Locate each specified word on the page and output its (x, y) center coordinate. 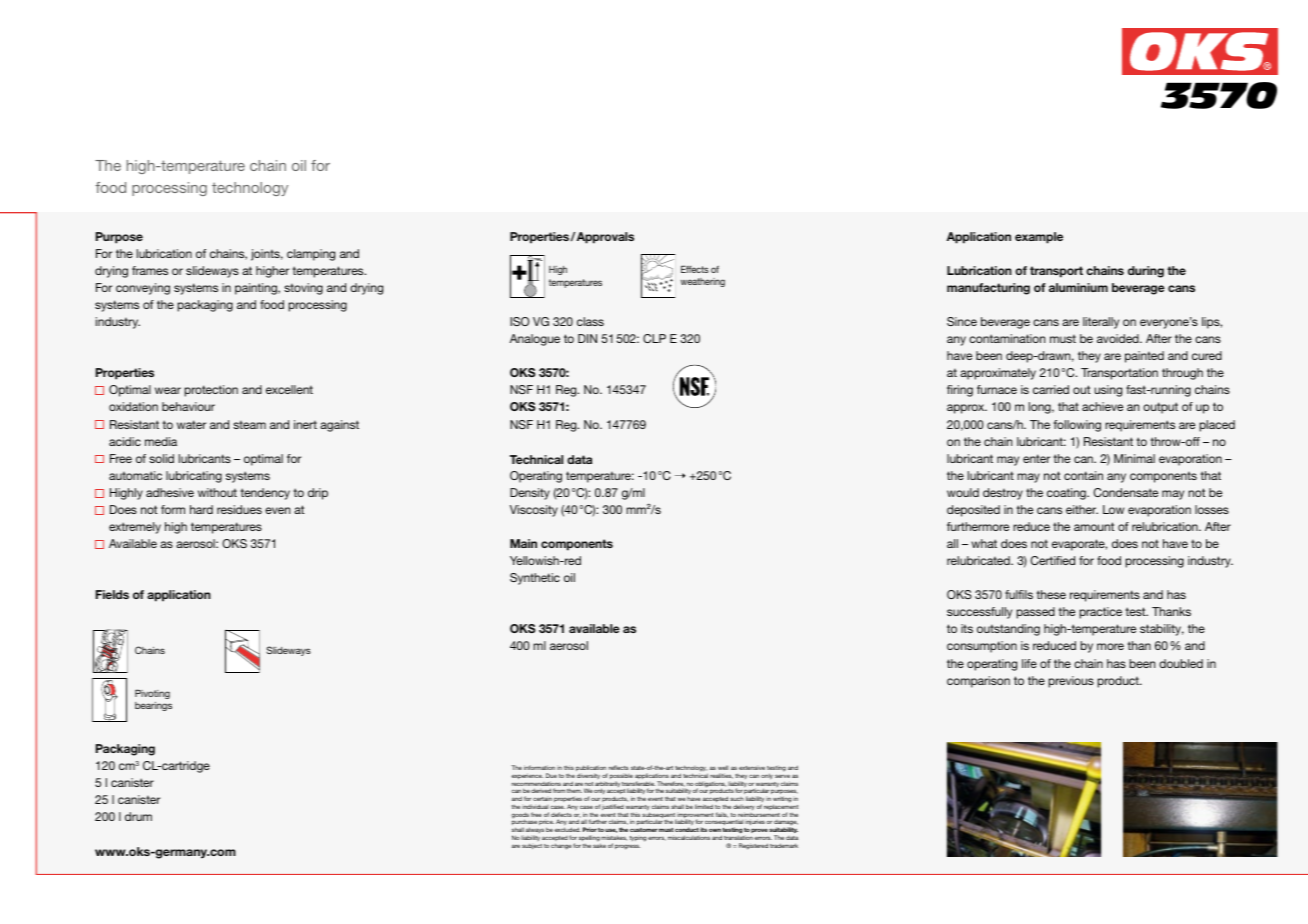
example (1039, 238)
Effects (695, 269)
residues (239, 509)
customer (644, 830)
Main (523, 543)
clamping (311, 255)
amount (1094, 526)
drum (138, 816)
